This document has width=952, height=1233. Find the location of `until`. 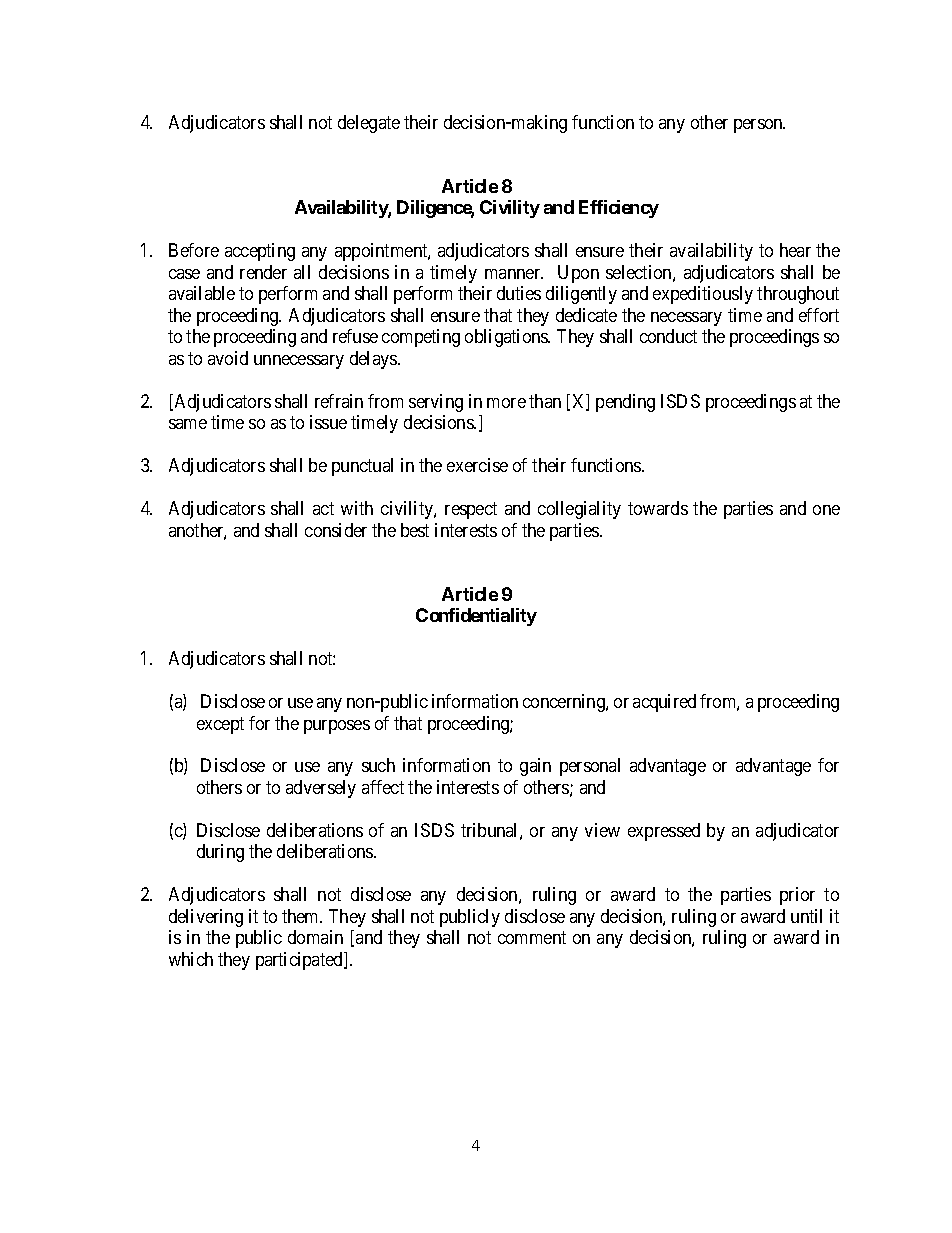

until is located at coordinates (806, 916).
